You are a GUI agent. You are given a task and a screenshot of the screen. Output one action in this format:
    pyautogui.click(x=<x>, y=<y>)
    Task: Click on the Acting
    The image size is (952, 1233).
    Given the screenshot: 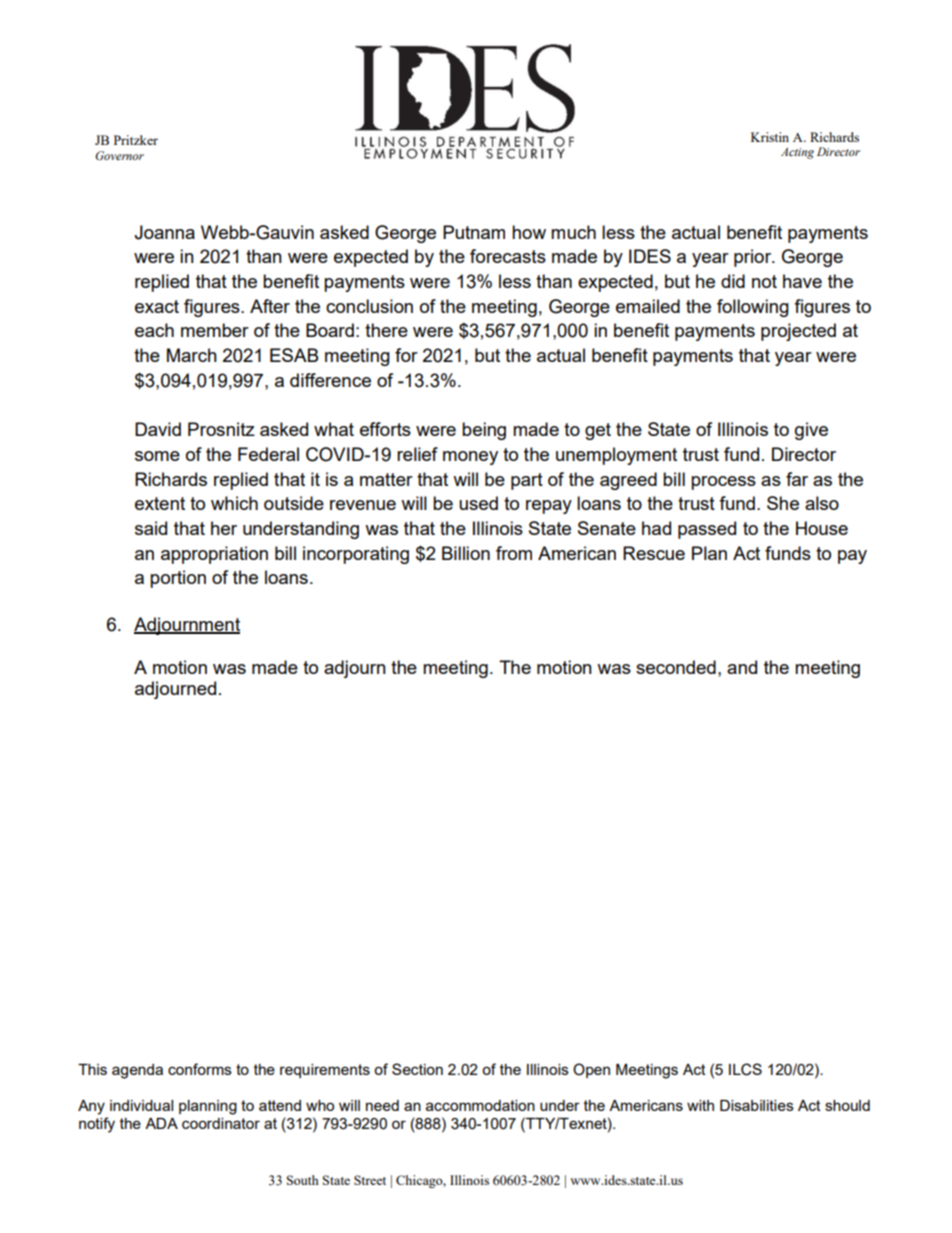 What is the action you would take?
    pyautogui.click(x=797, y=153)
